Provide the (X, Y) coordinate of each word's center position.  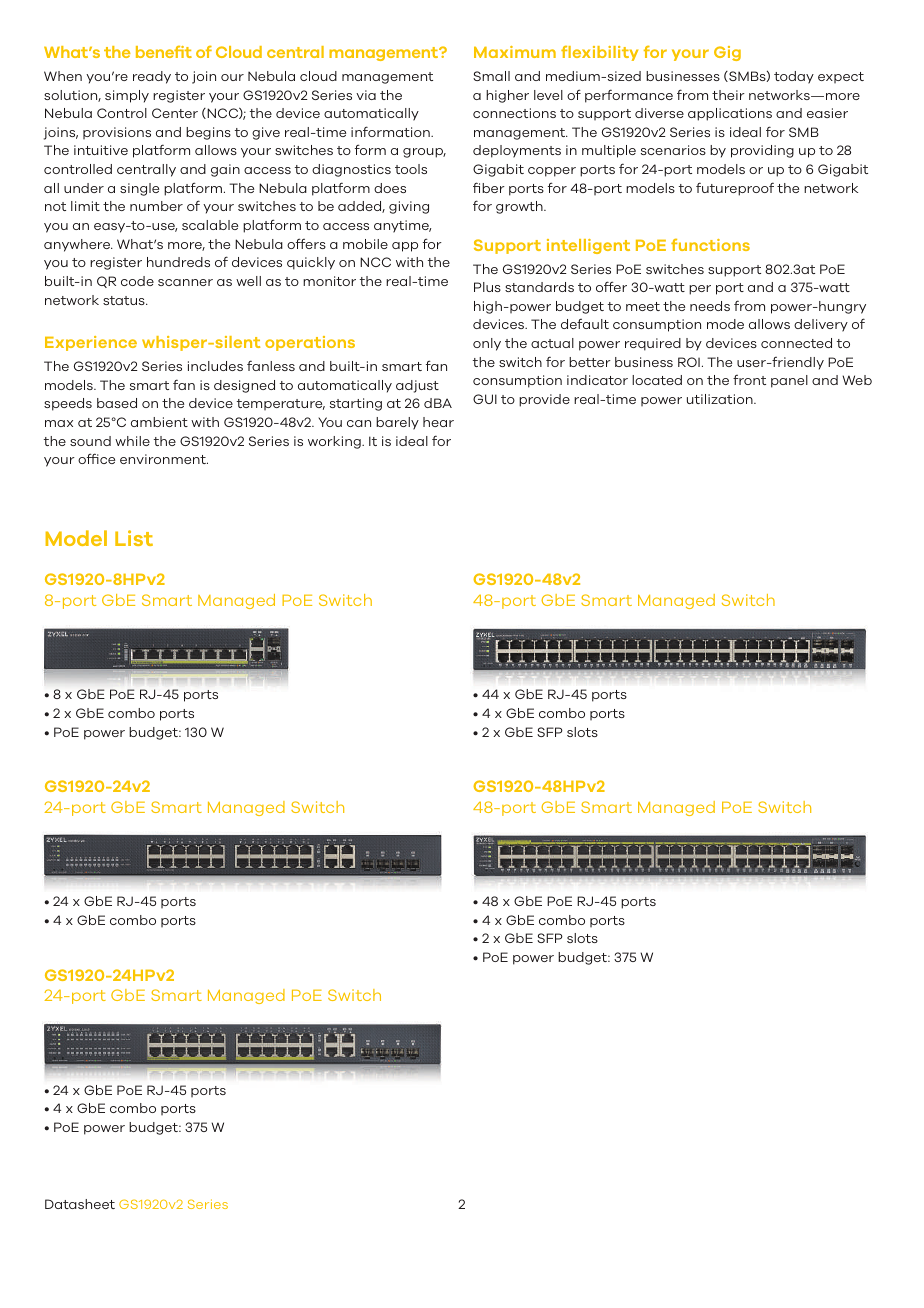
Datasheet (80, 1204)
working (335, 442)
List (134, 538)
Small (491, 76)
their (728, 95)
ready (152, 77)
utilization (721, 399)
